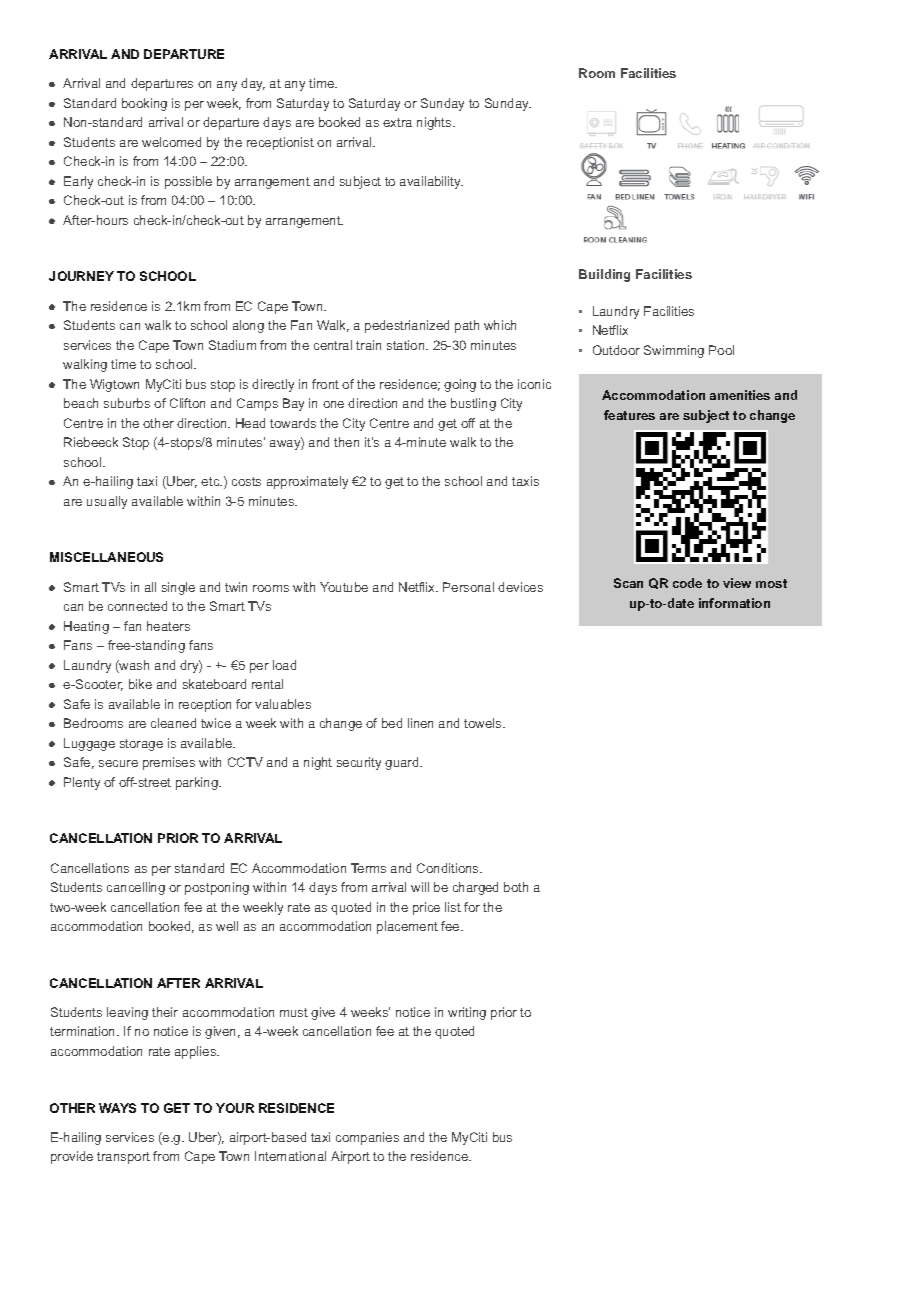 Image resolution: width=924 pixels, height=1307 pixels. I want to click on WAYS, so click(117, 1108).
